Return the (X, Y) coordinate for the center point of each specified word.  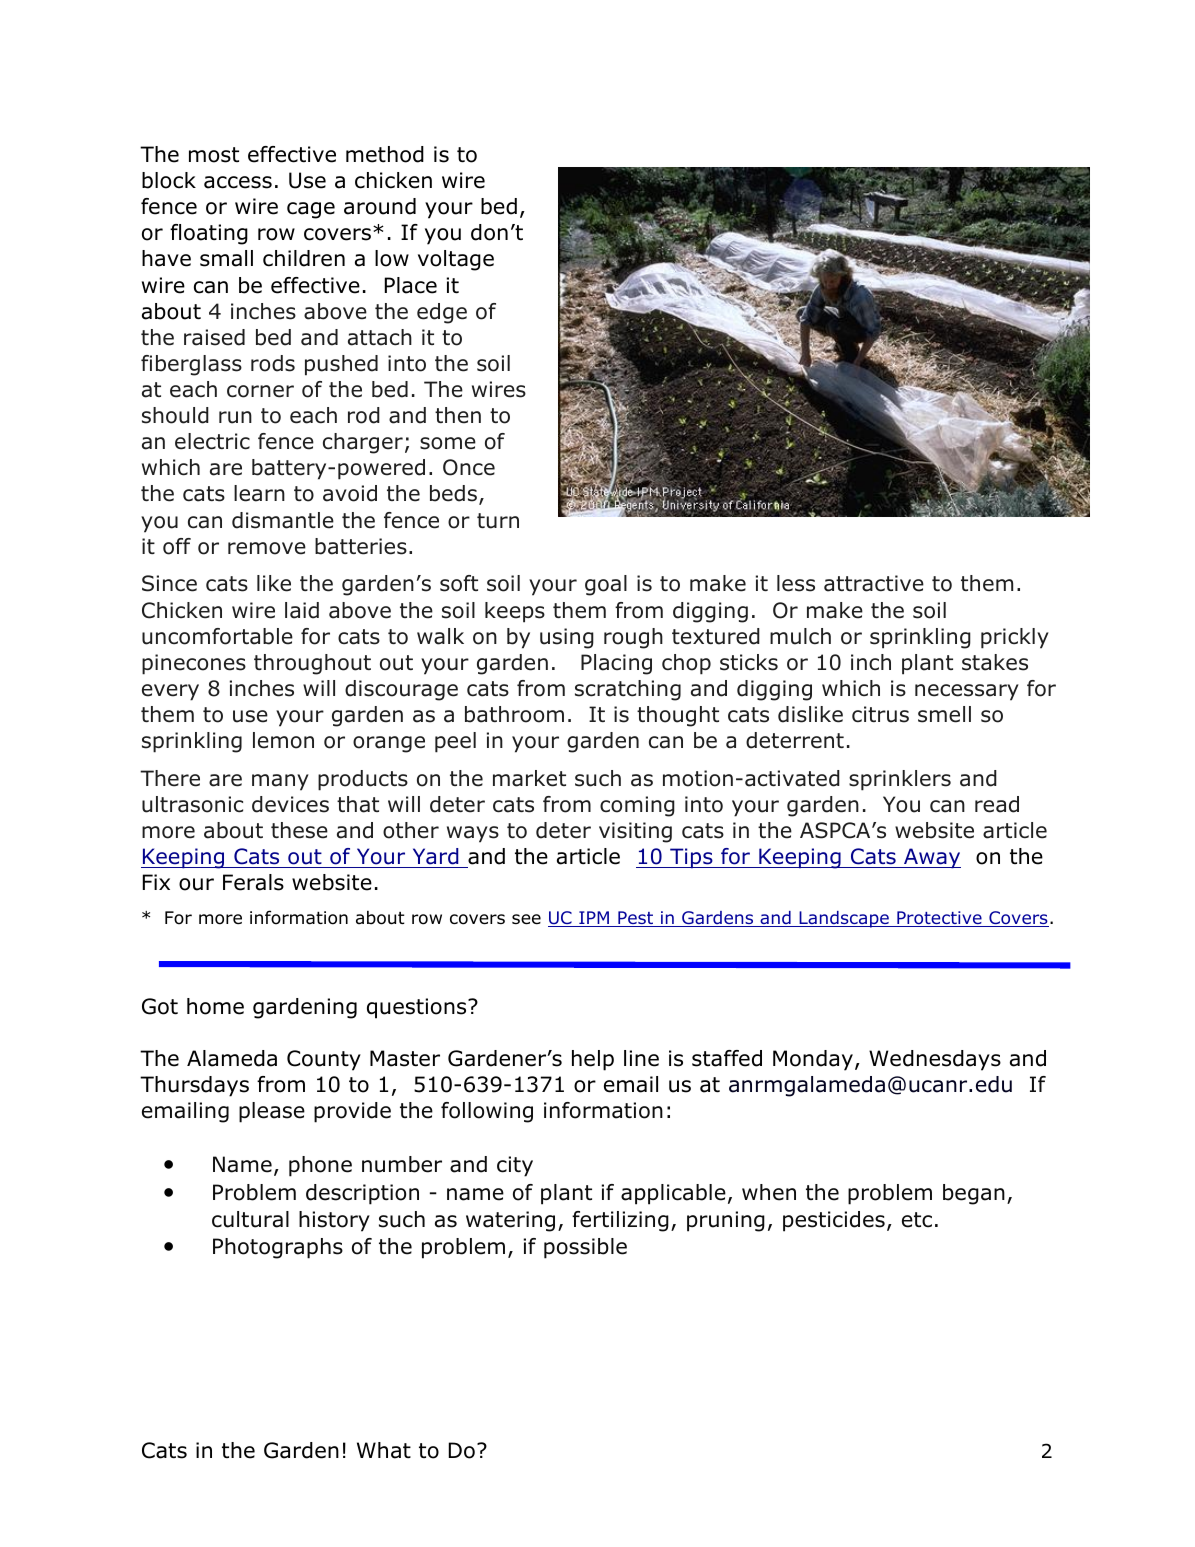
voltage (456, 260)
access (238, 182)
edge (442, 313)
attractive (874, 583)
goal (606, 585)
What (384, 1450)
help (593, 1060)
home (215, 1006)
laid (302, 610)
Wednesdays (935, 1060)
